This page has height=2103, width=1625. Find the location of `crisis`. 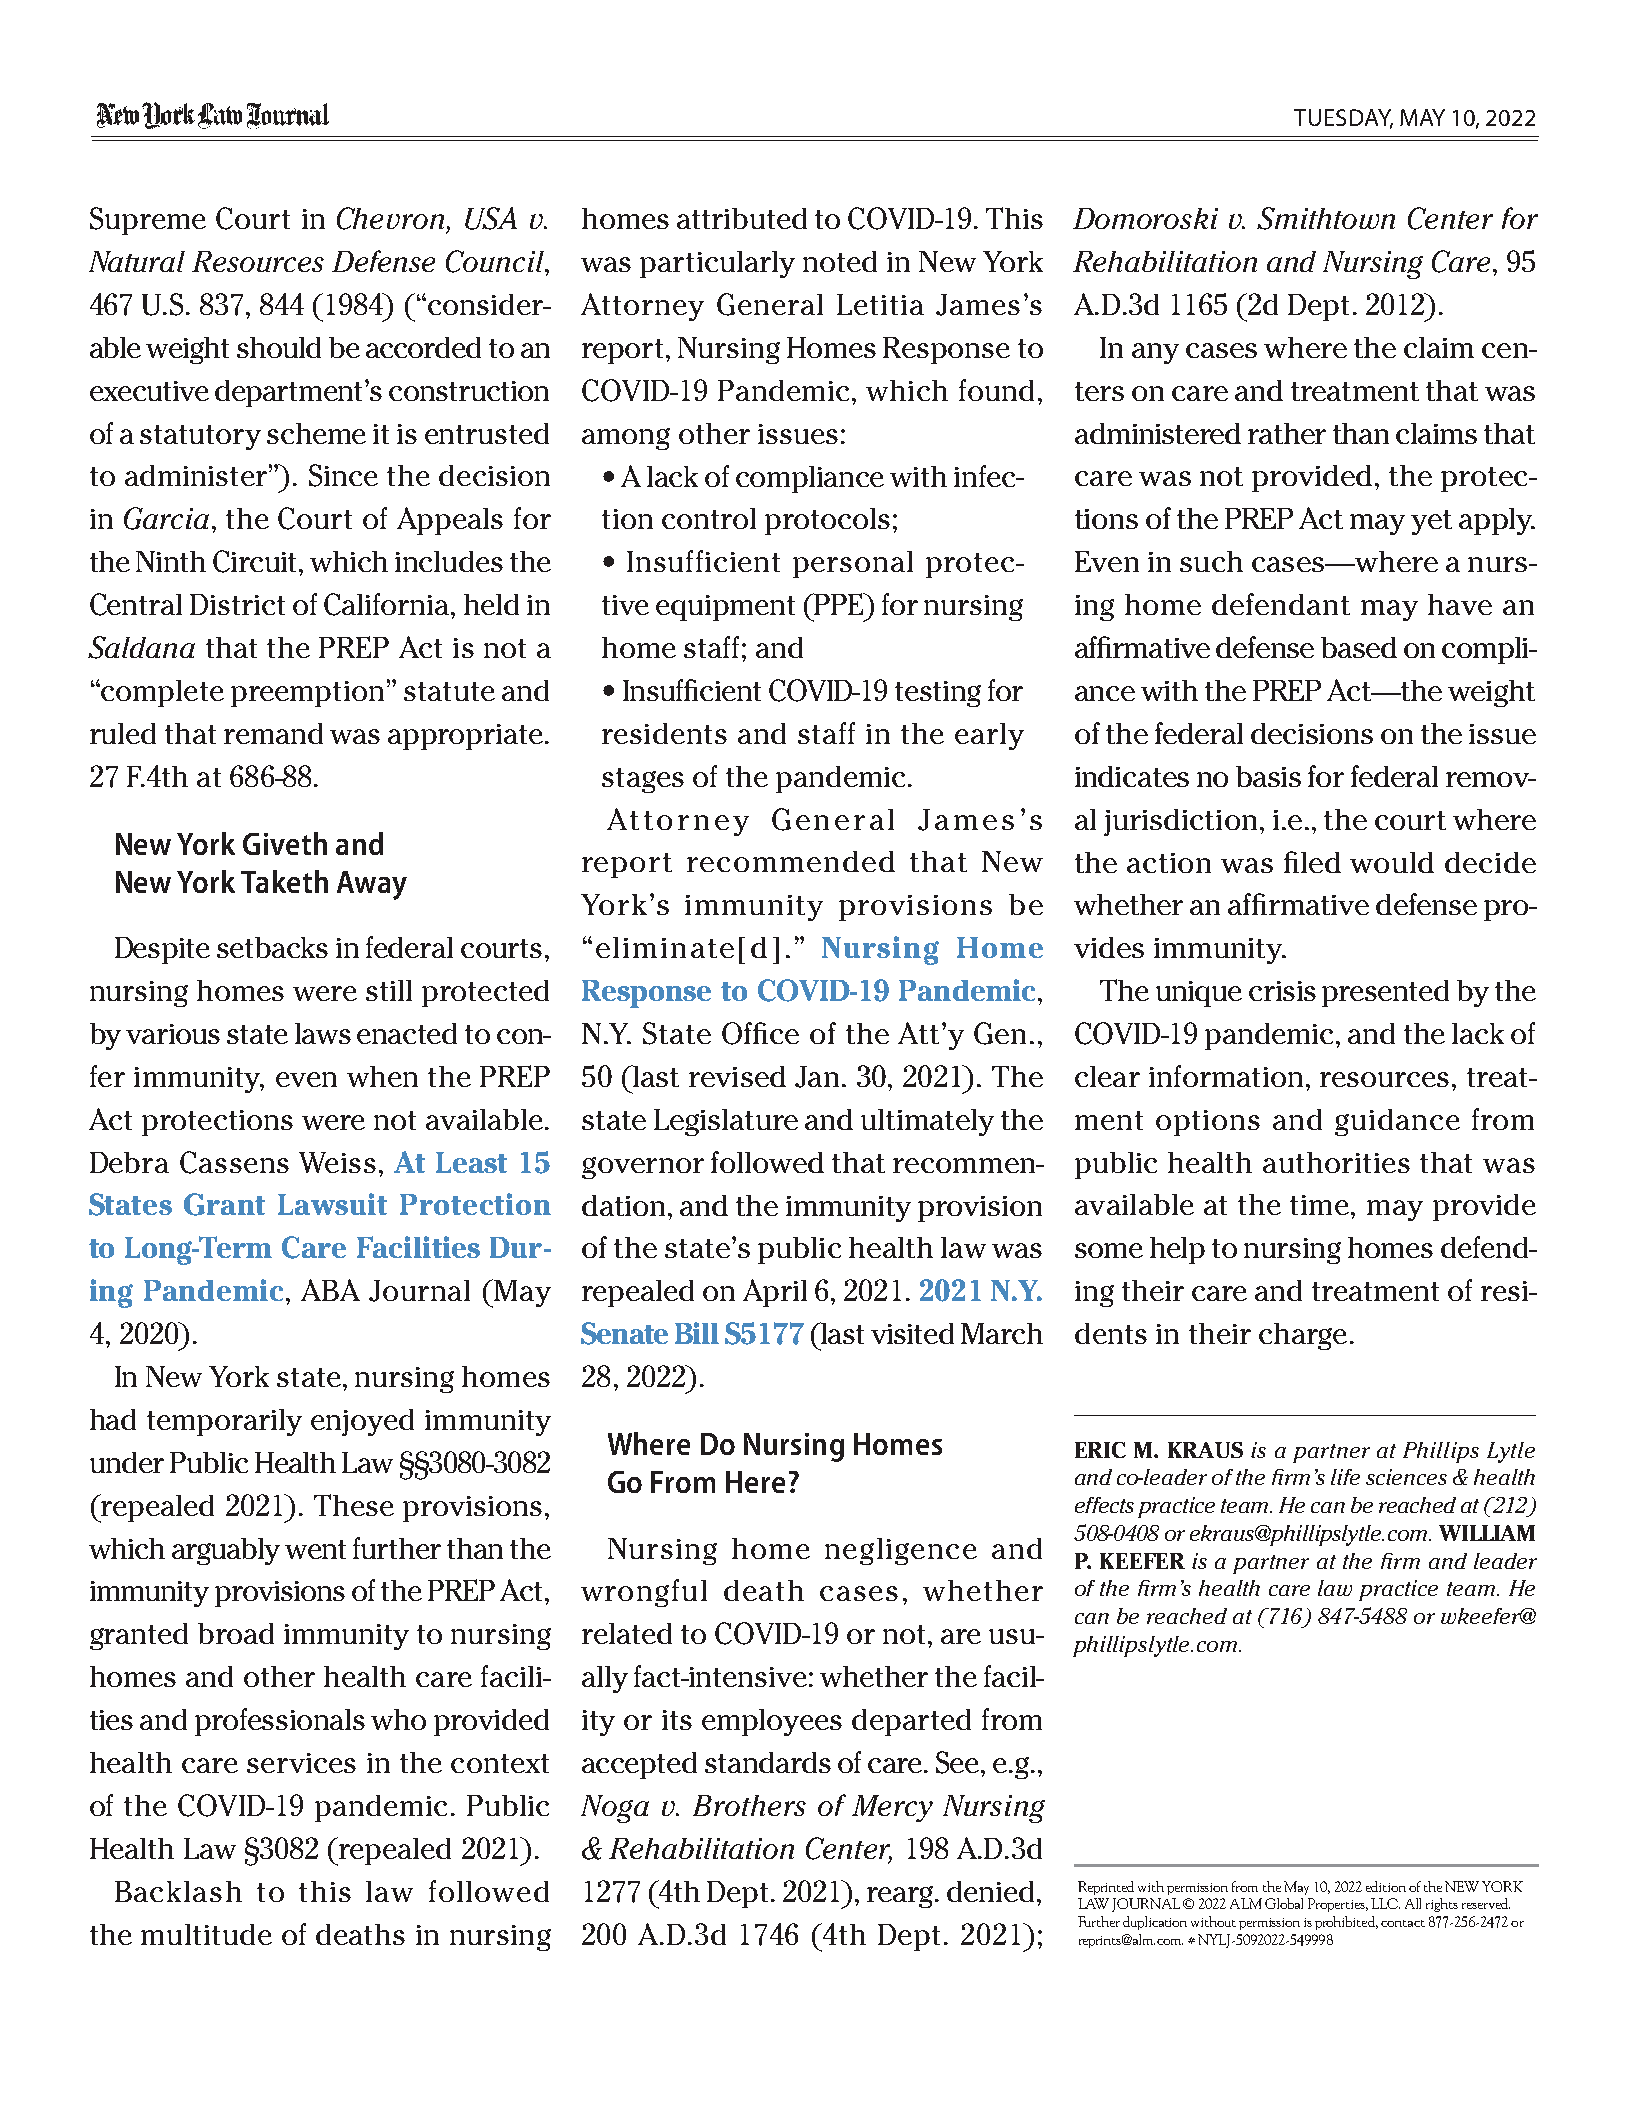

crisis is located at coordinates (1282, 991).
